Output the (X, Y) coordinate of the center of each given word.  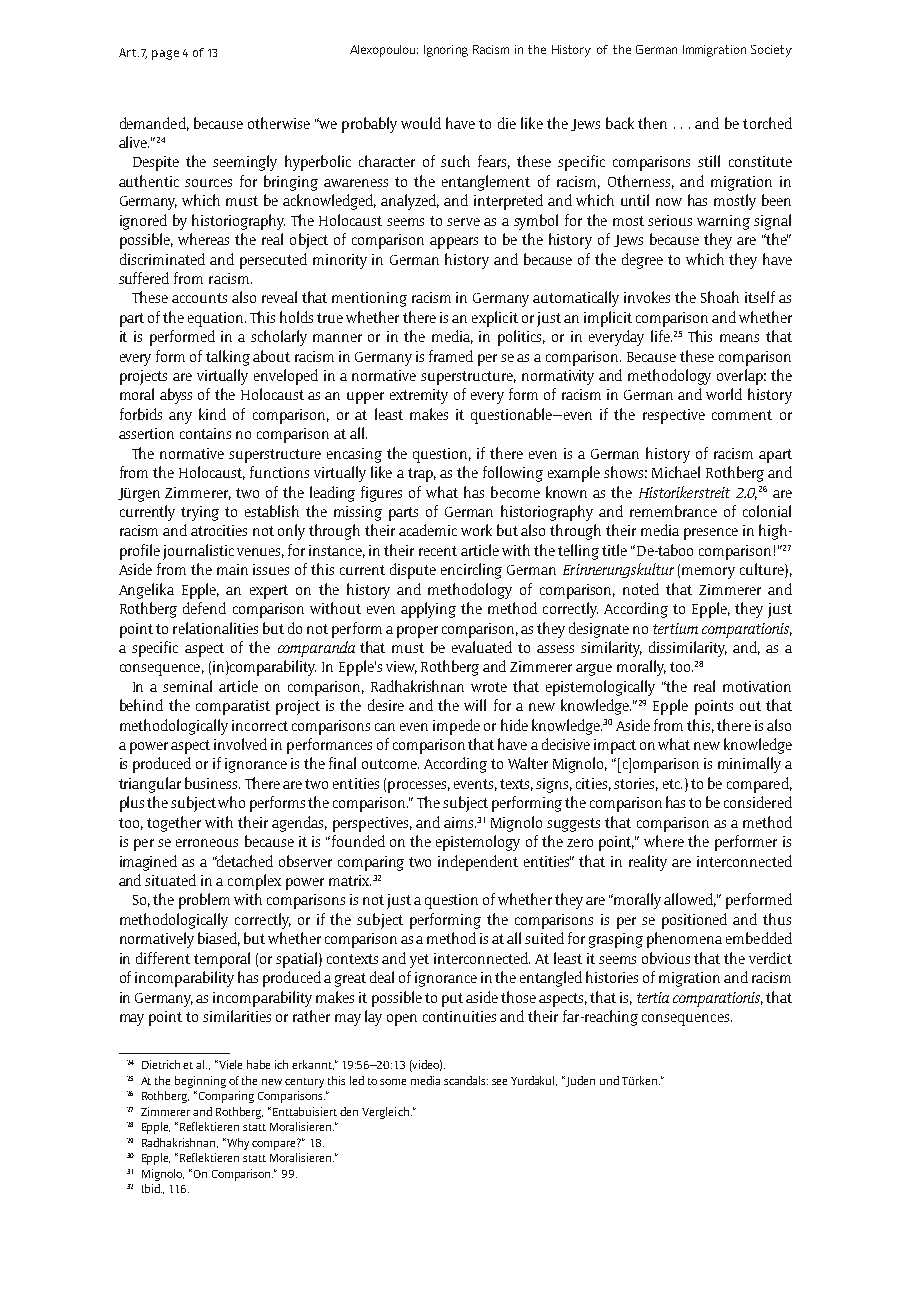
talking (228, 358)
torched (767, 123)
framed (451, 356)
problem (204, 901)
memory (708, 573)
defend (204, 608)
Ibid (152, 1188)
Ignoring (446, 51)
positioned (694, 921)
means (739, 338)
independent (478, 863)
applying (428, 610)
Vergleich (387, 1113)
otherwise (279, 123)
